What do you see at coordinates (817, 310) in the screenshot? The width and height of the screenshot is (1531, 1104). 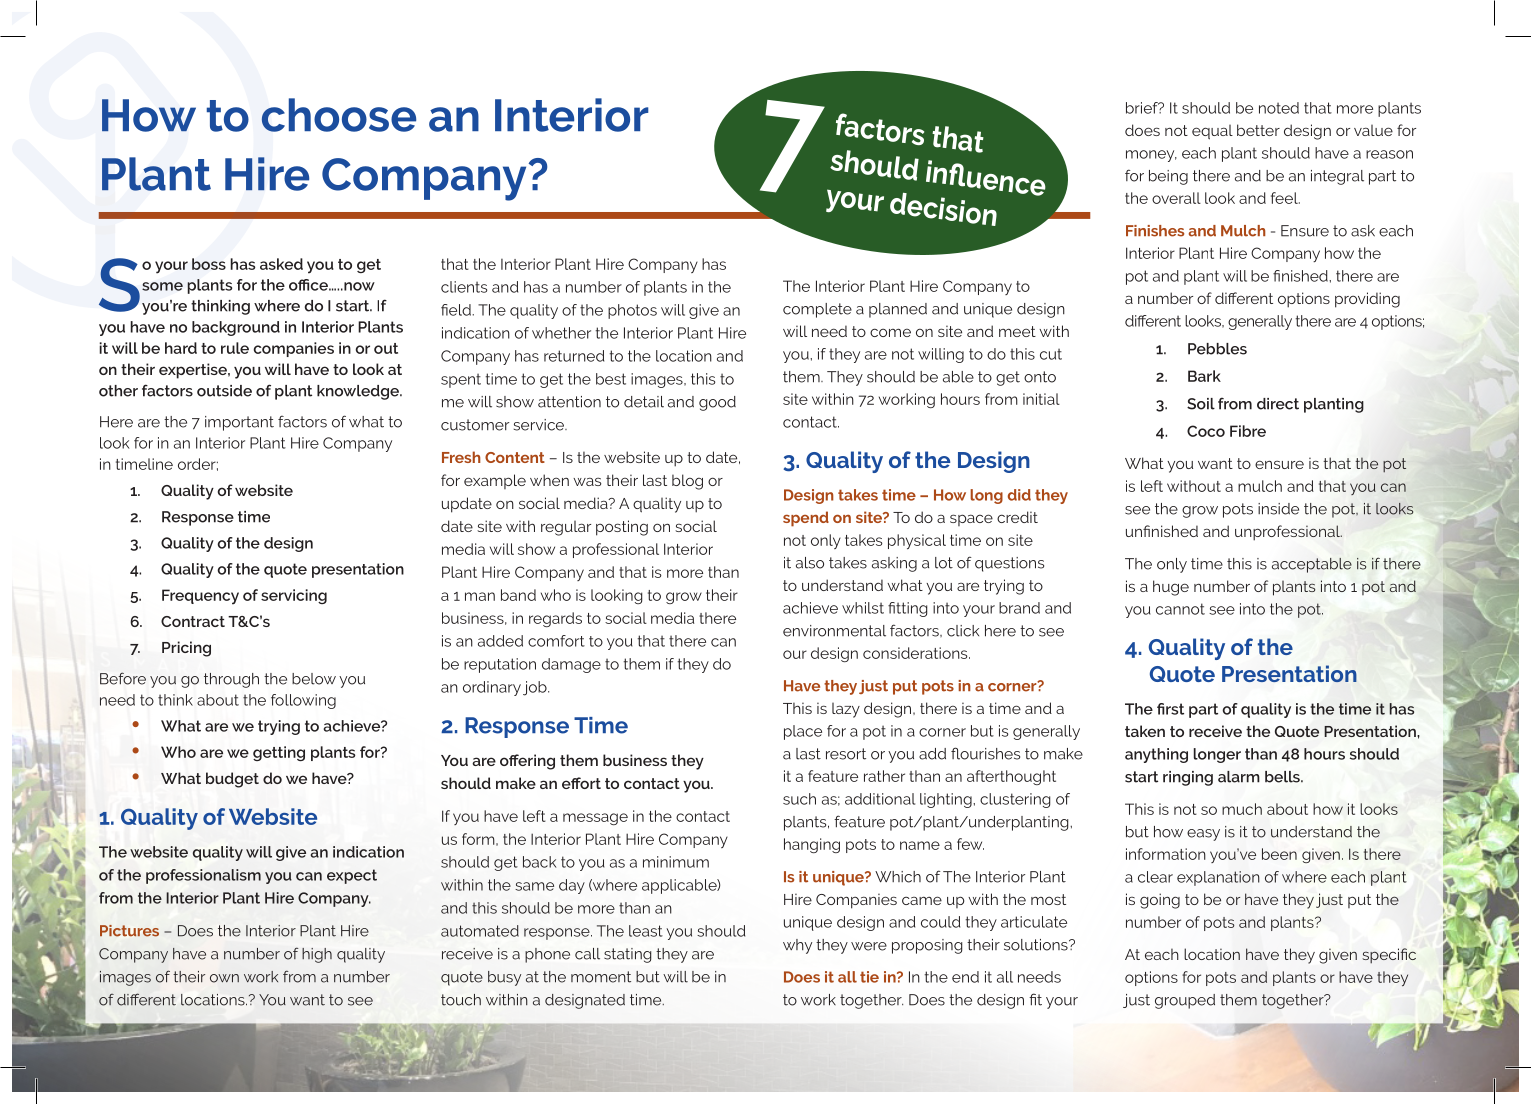 I see `complete` at bounding box center [817, 310].
